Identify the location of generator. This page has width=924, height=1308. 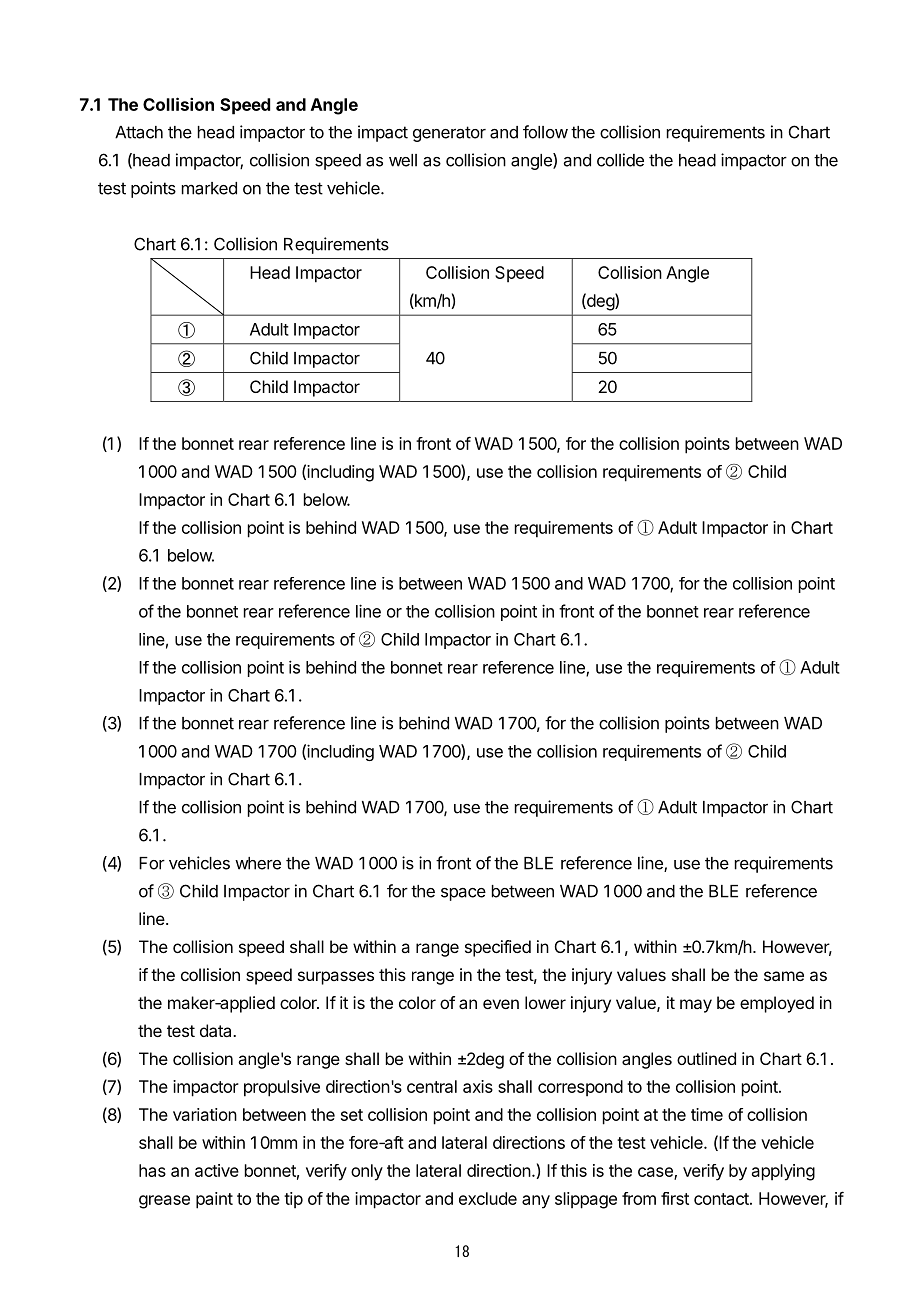
(449, 134).
